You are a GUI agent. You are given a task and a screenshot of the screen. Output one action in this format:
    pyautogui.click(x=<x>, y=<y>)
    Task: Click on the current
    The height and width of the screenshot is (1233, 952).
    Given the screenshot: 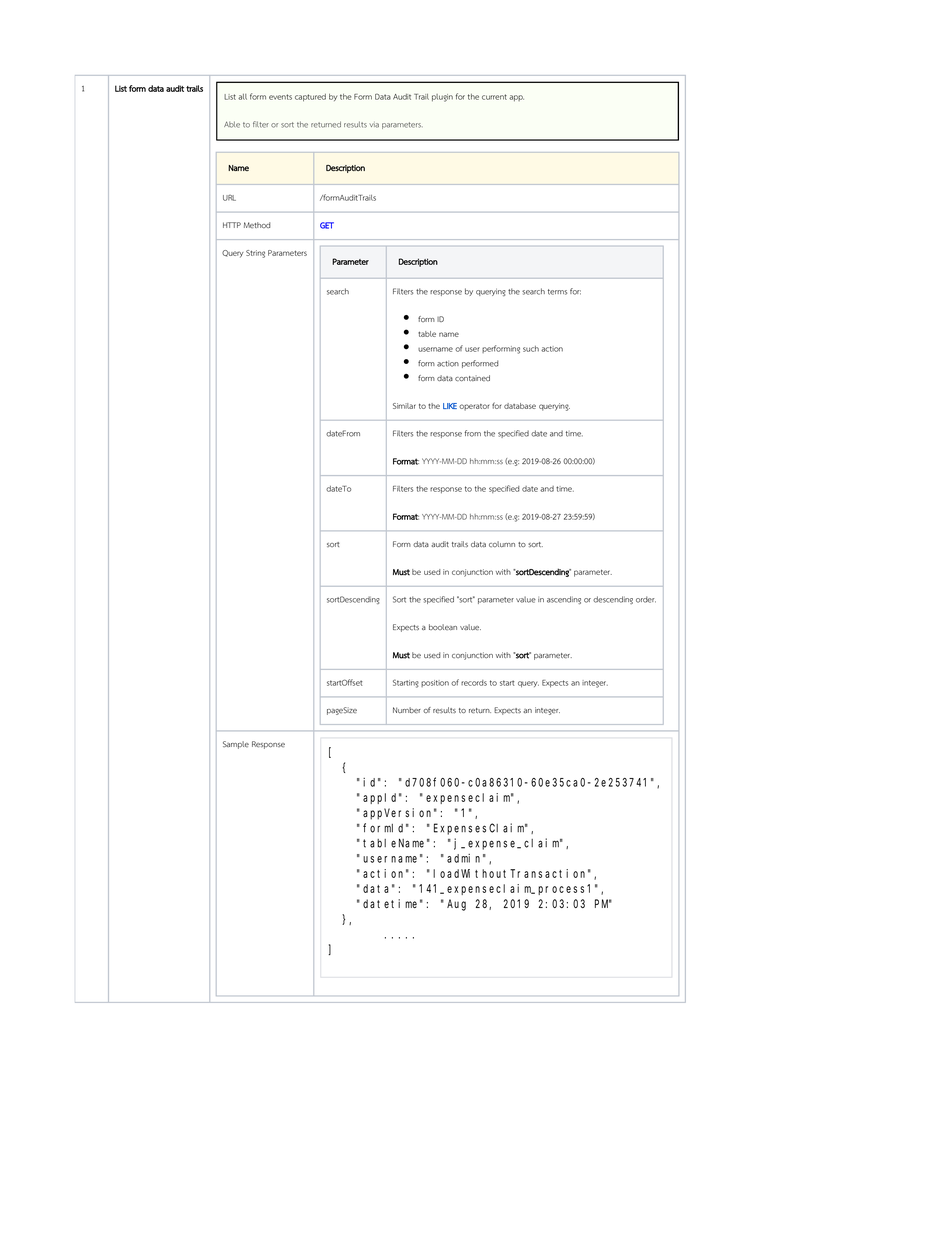 What is the action you would take?
    pyautogui.click(x=494, y=97)
